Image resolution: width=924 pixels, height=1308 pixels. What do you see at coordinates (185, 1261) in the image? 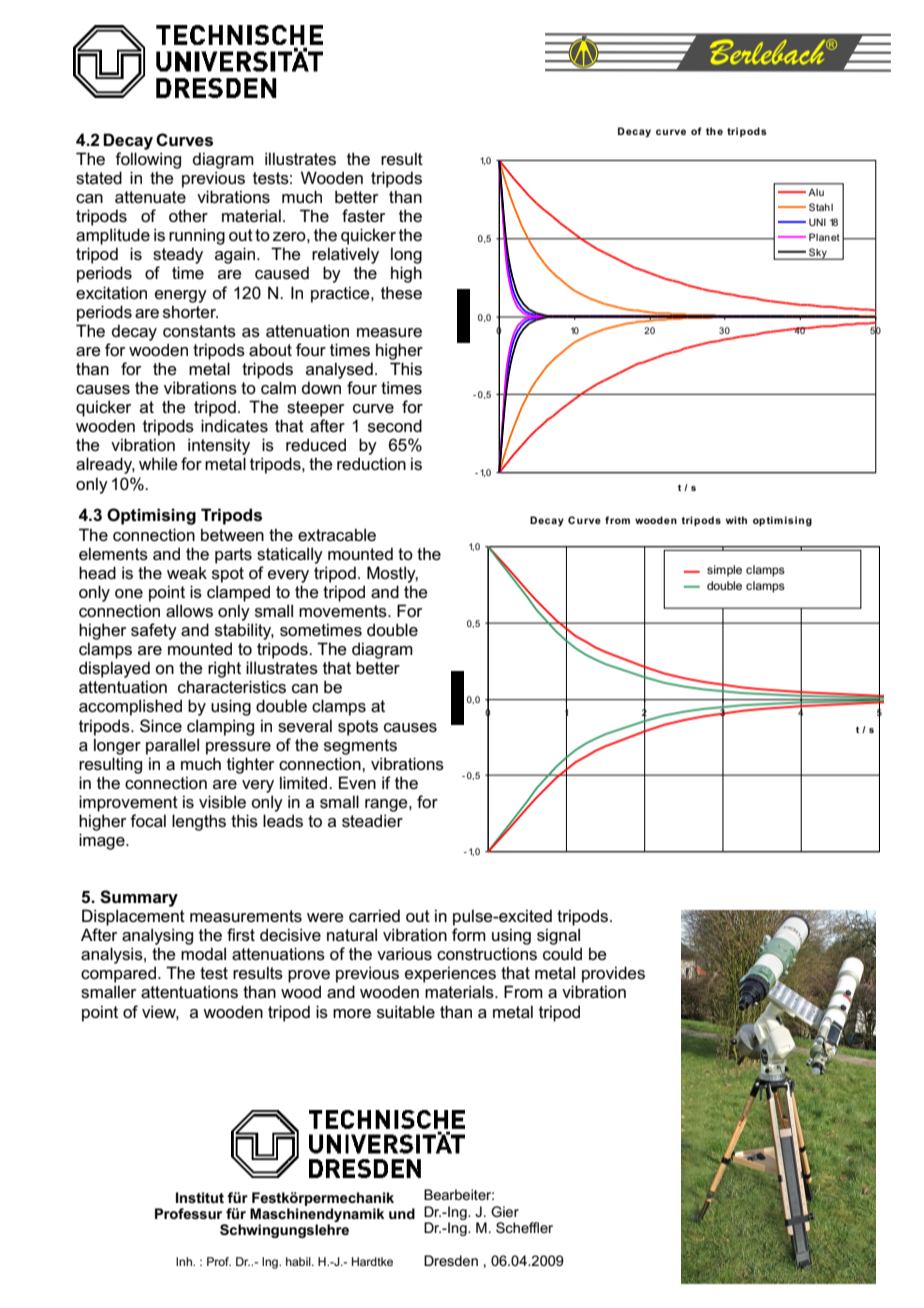
I see `Inh` at bounding box center [185, 1261].
